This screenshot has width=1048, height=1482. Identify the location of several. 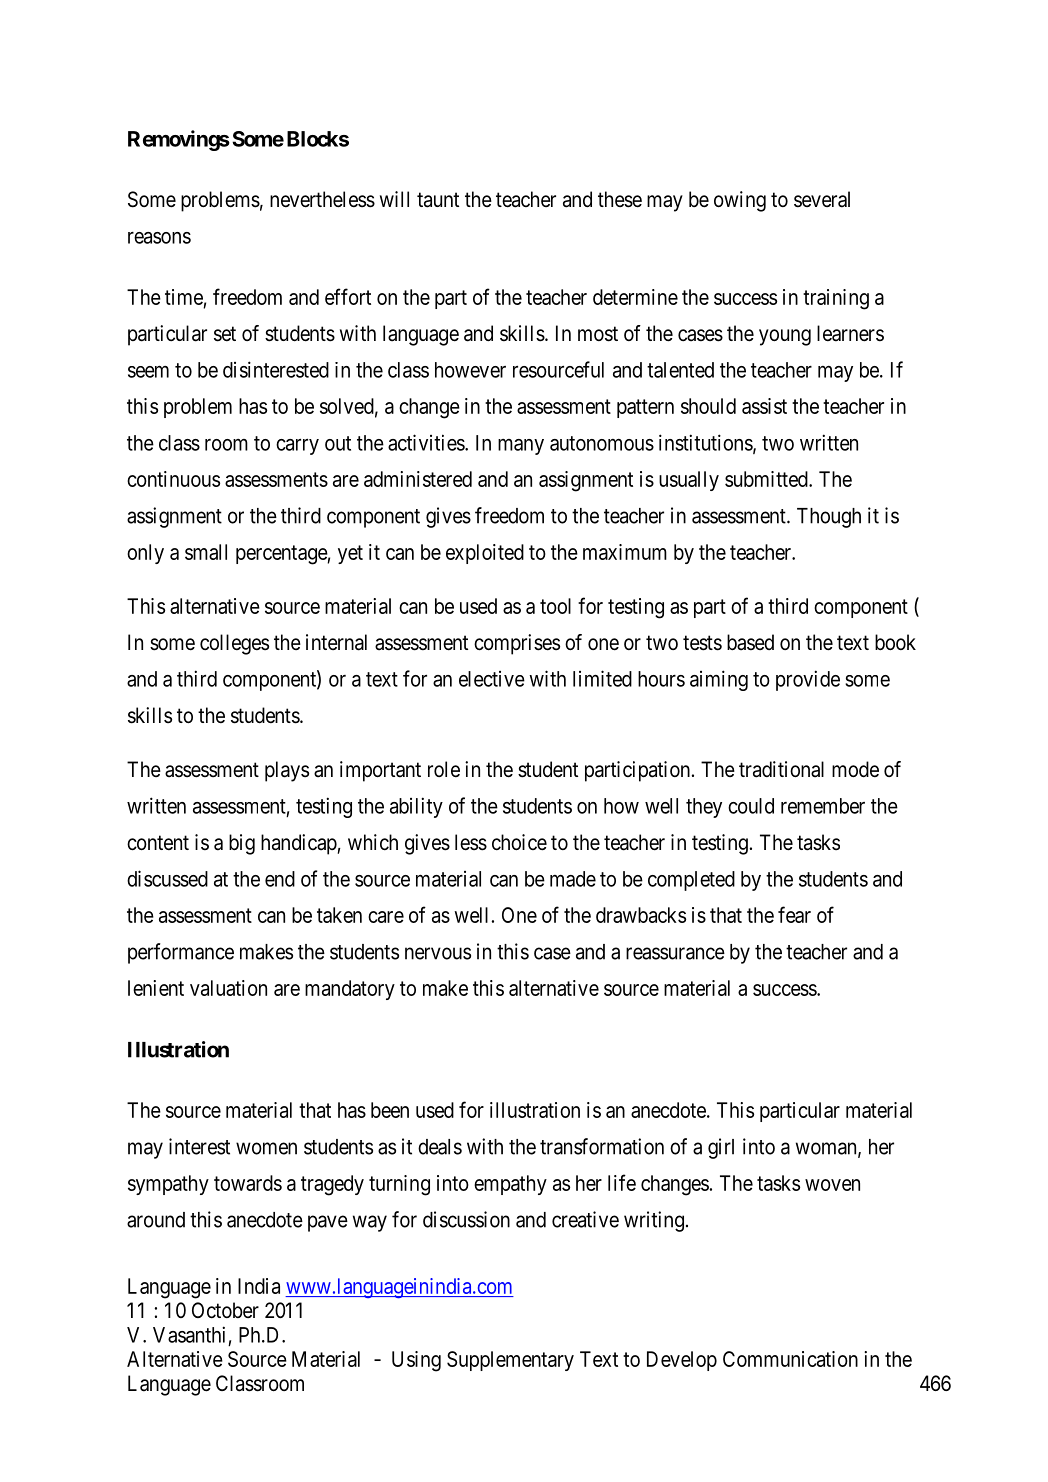
(822, 199).
